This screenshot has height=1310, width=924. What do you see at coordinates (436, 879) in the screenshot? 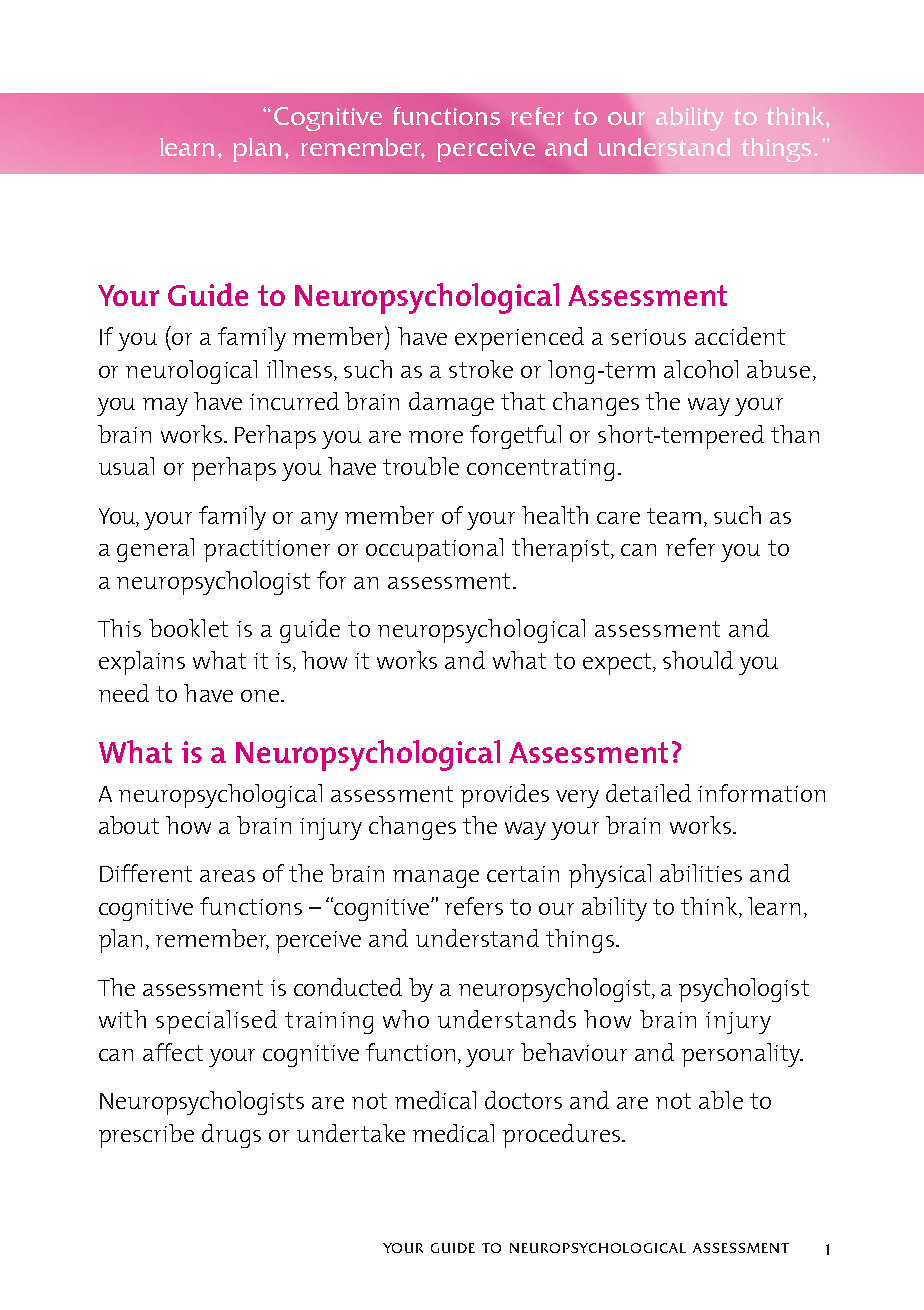
I see `manage` at bounding box center [436, 879].
